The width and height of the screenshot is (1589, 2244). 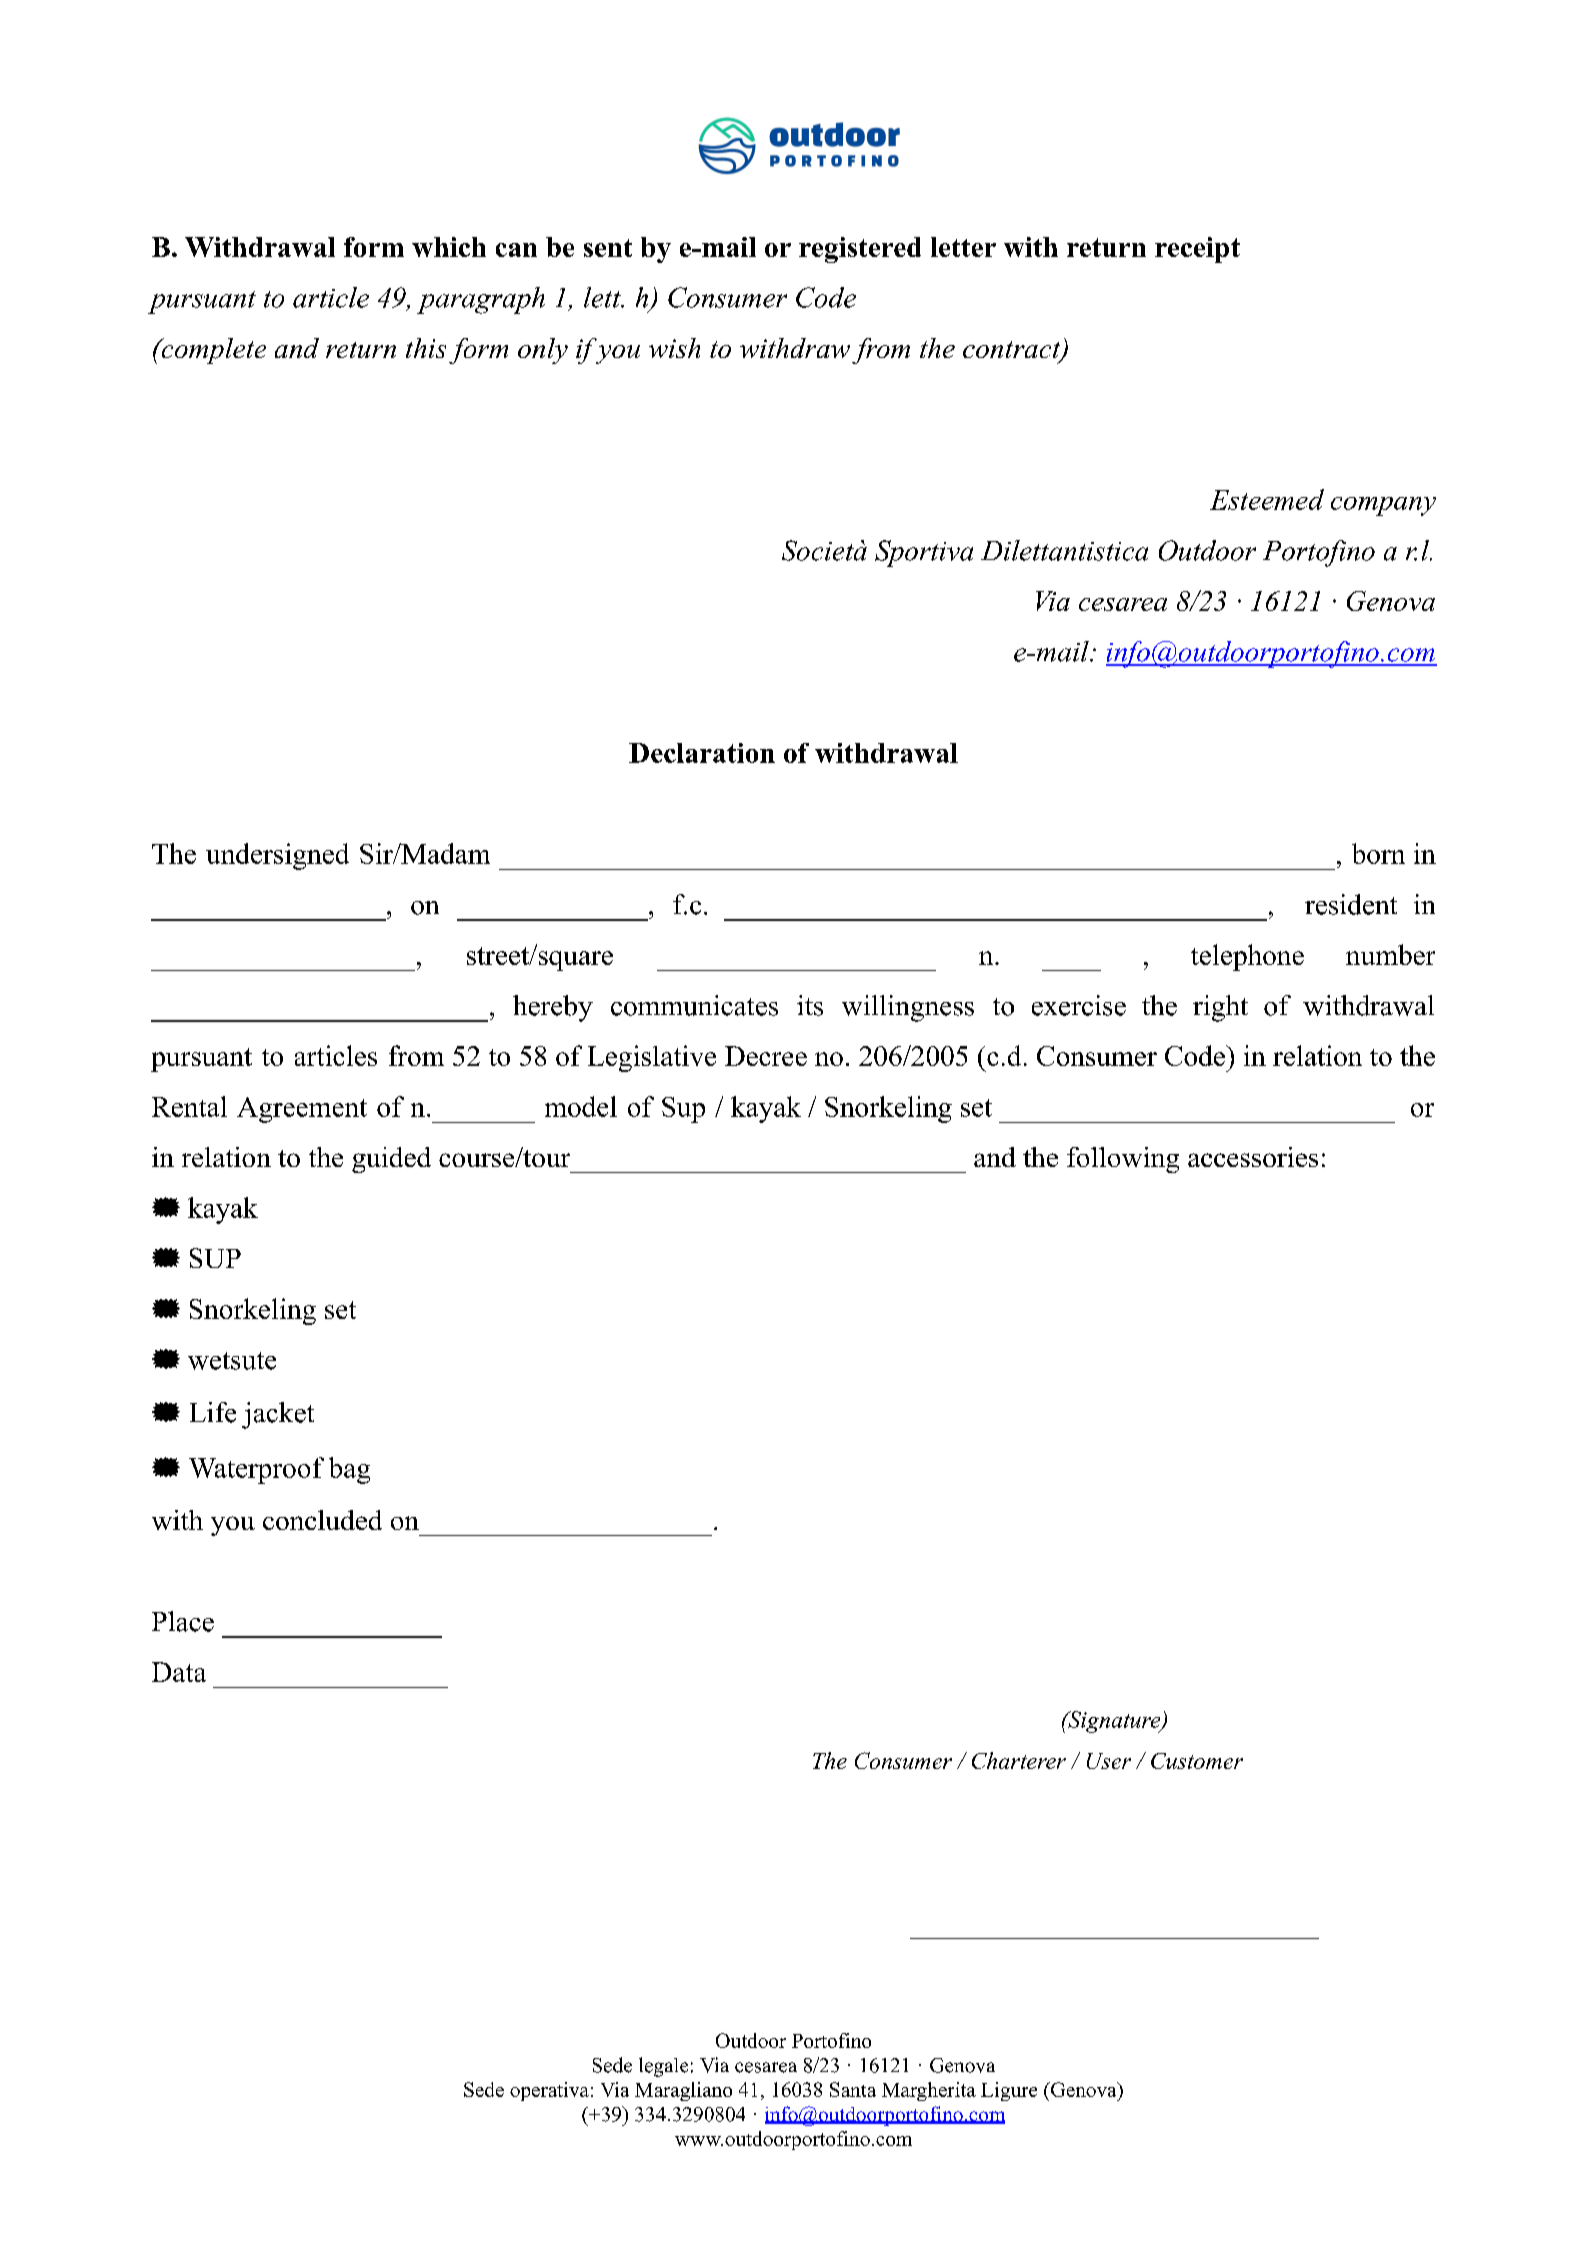 What do you see at coordinates (860, 250) in the screenshot?
I see `registered` at bounding box center [860, 250].
